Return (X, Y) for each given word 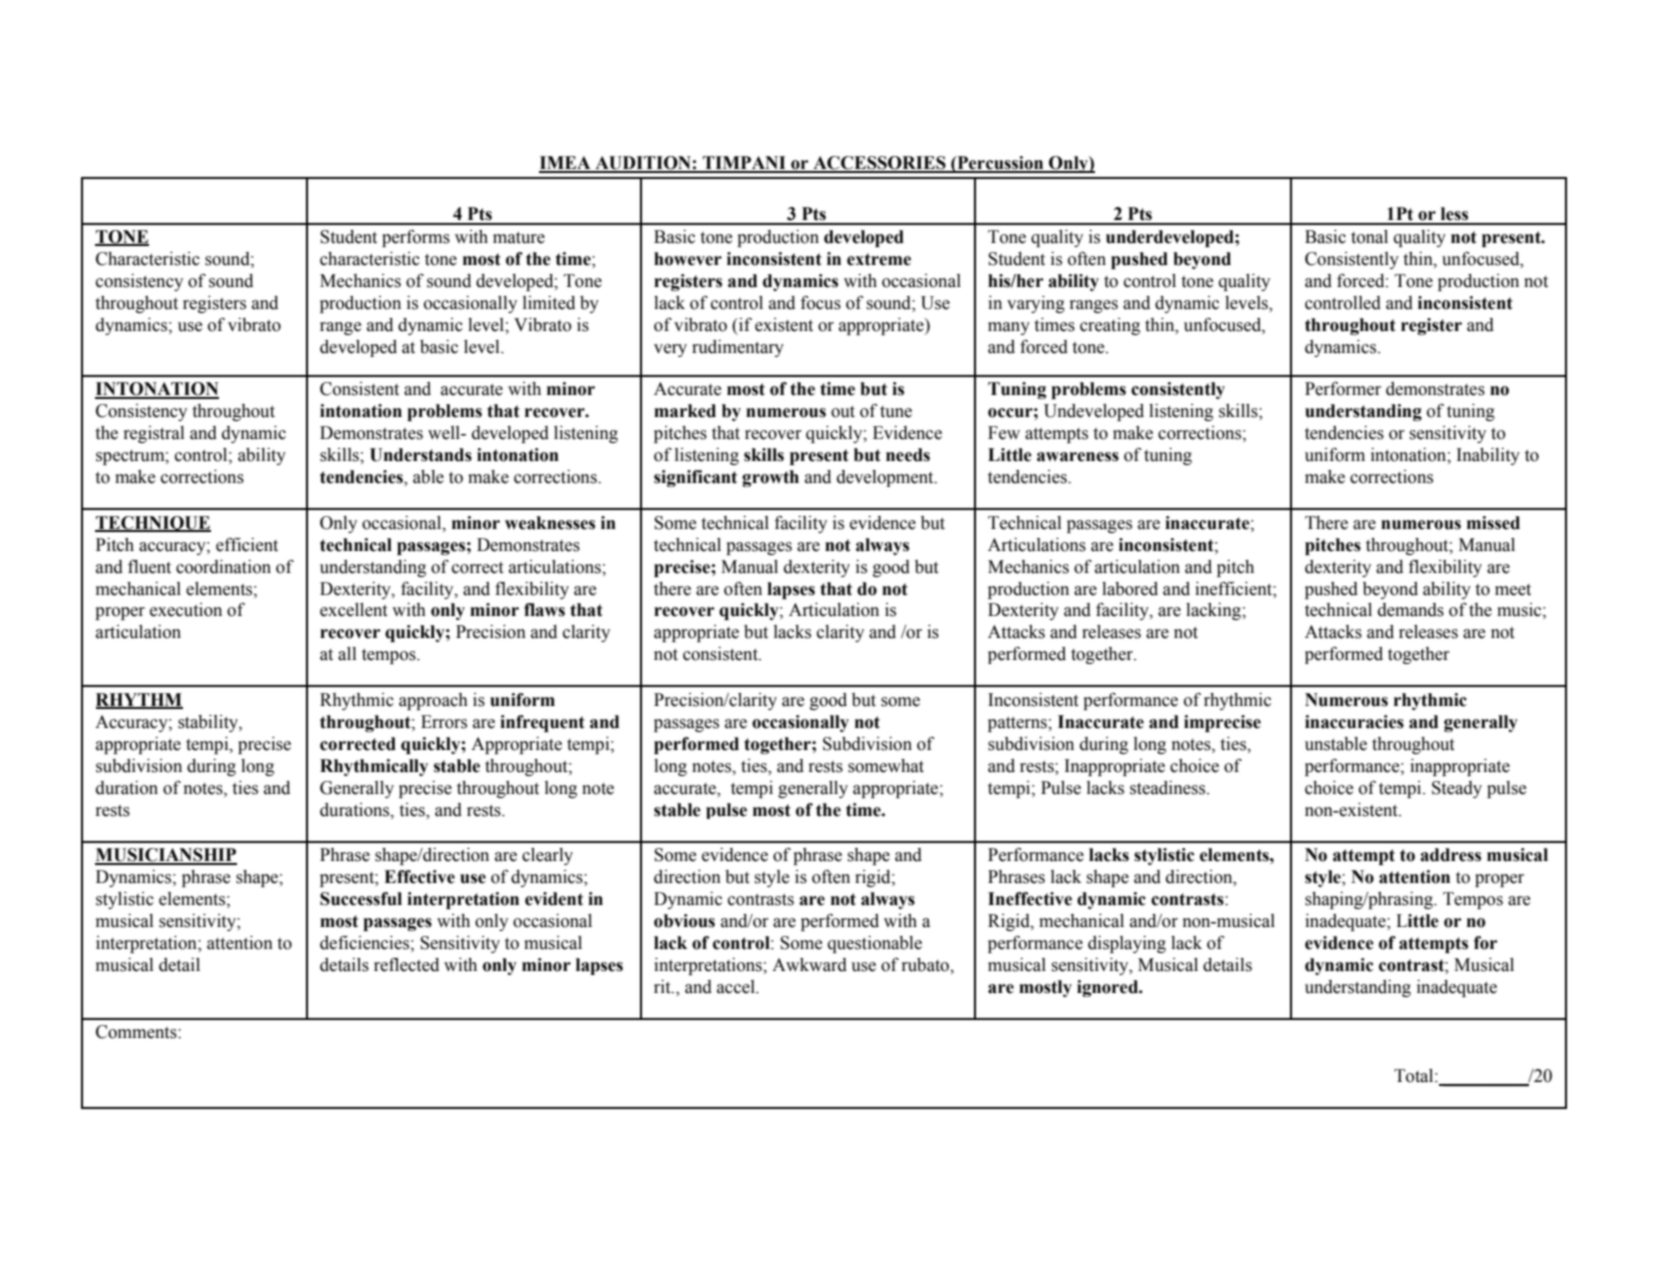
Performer (1343, 388)
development (886, 478)
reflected (406, 965)
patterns (1018, 724)
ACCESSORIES (879, 164)
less (1454, 214)
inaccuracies (1354, 722)
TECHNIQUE (153, 524)
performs (416, 238)
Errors (444, 722)
